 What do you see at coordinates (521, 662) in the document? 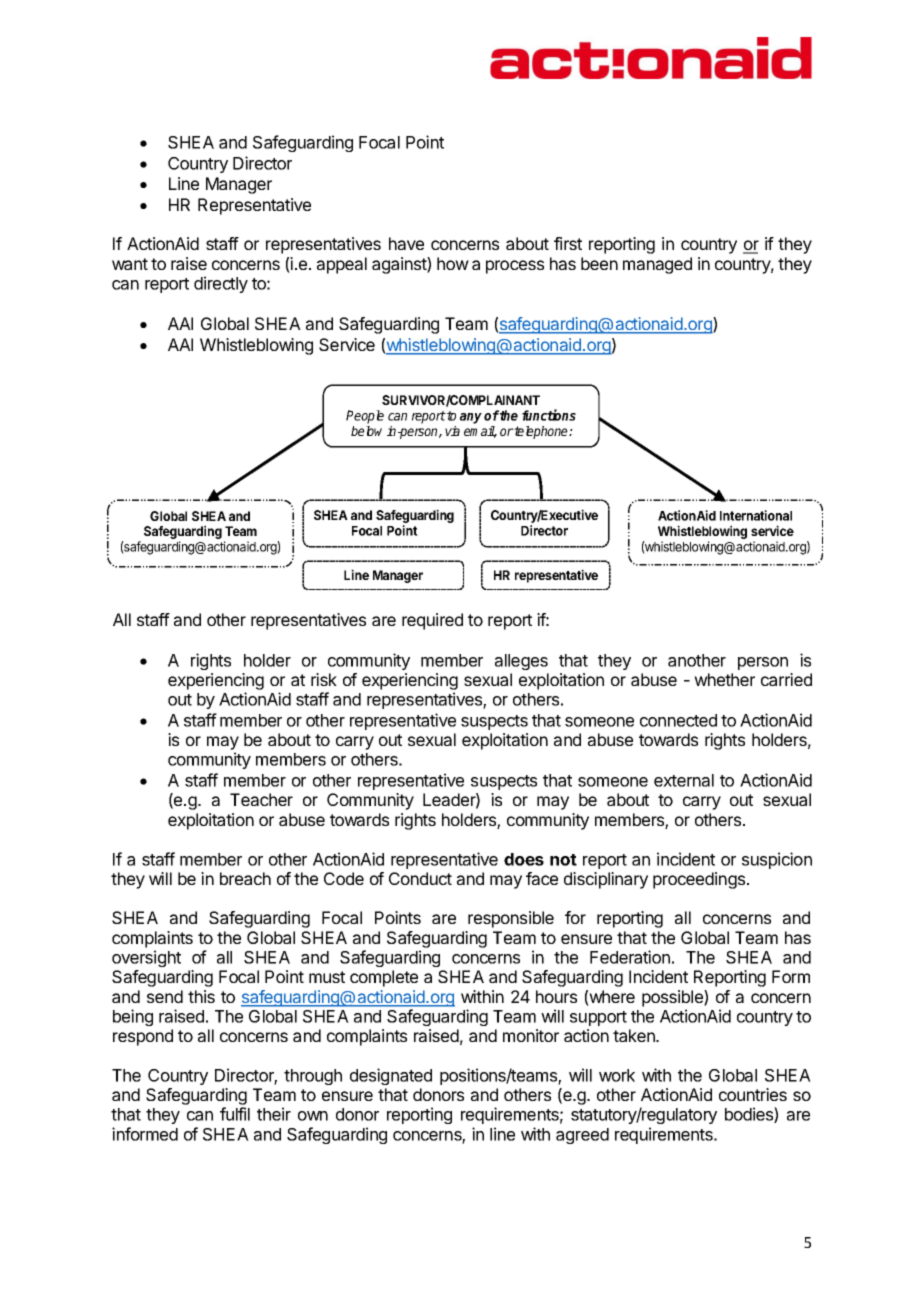
I see `alleges` at bounding box center [521, 662].
